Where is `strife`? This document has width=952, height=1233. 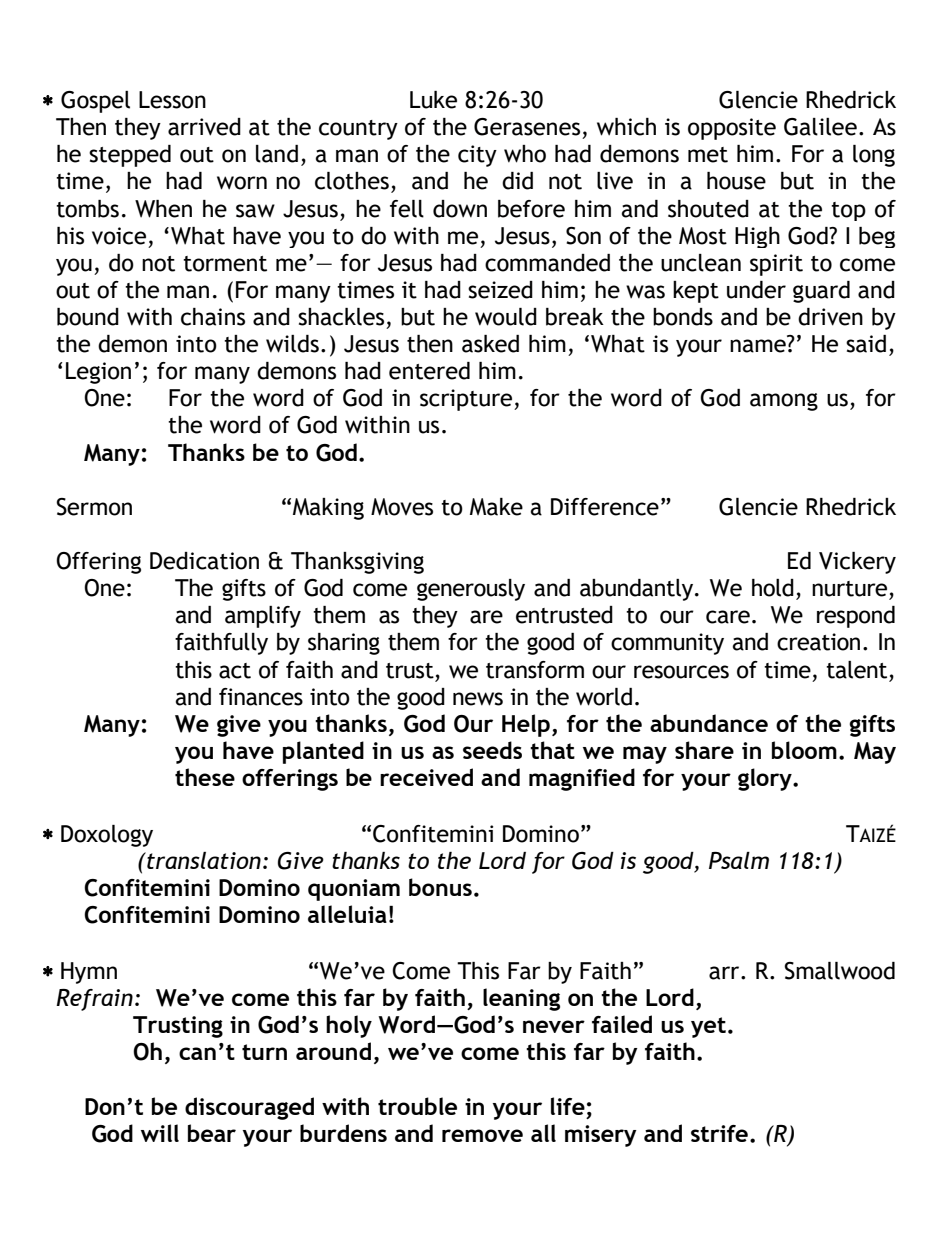
strife is located at coordinates (719, 1133).
